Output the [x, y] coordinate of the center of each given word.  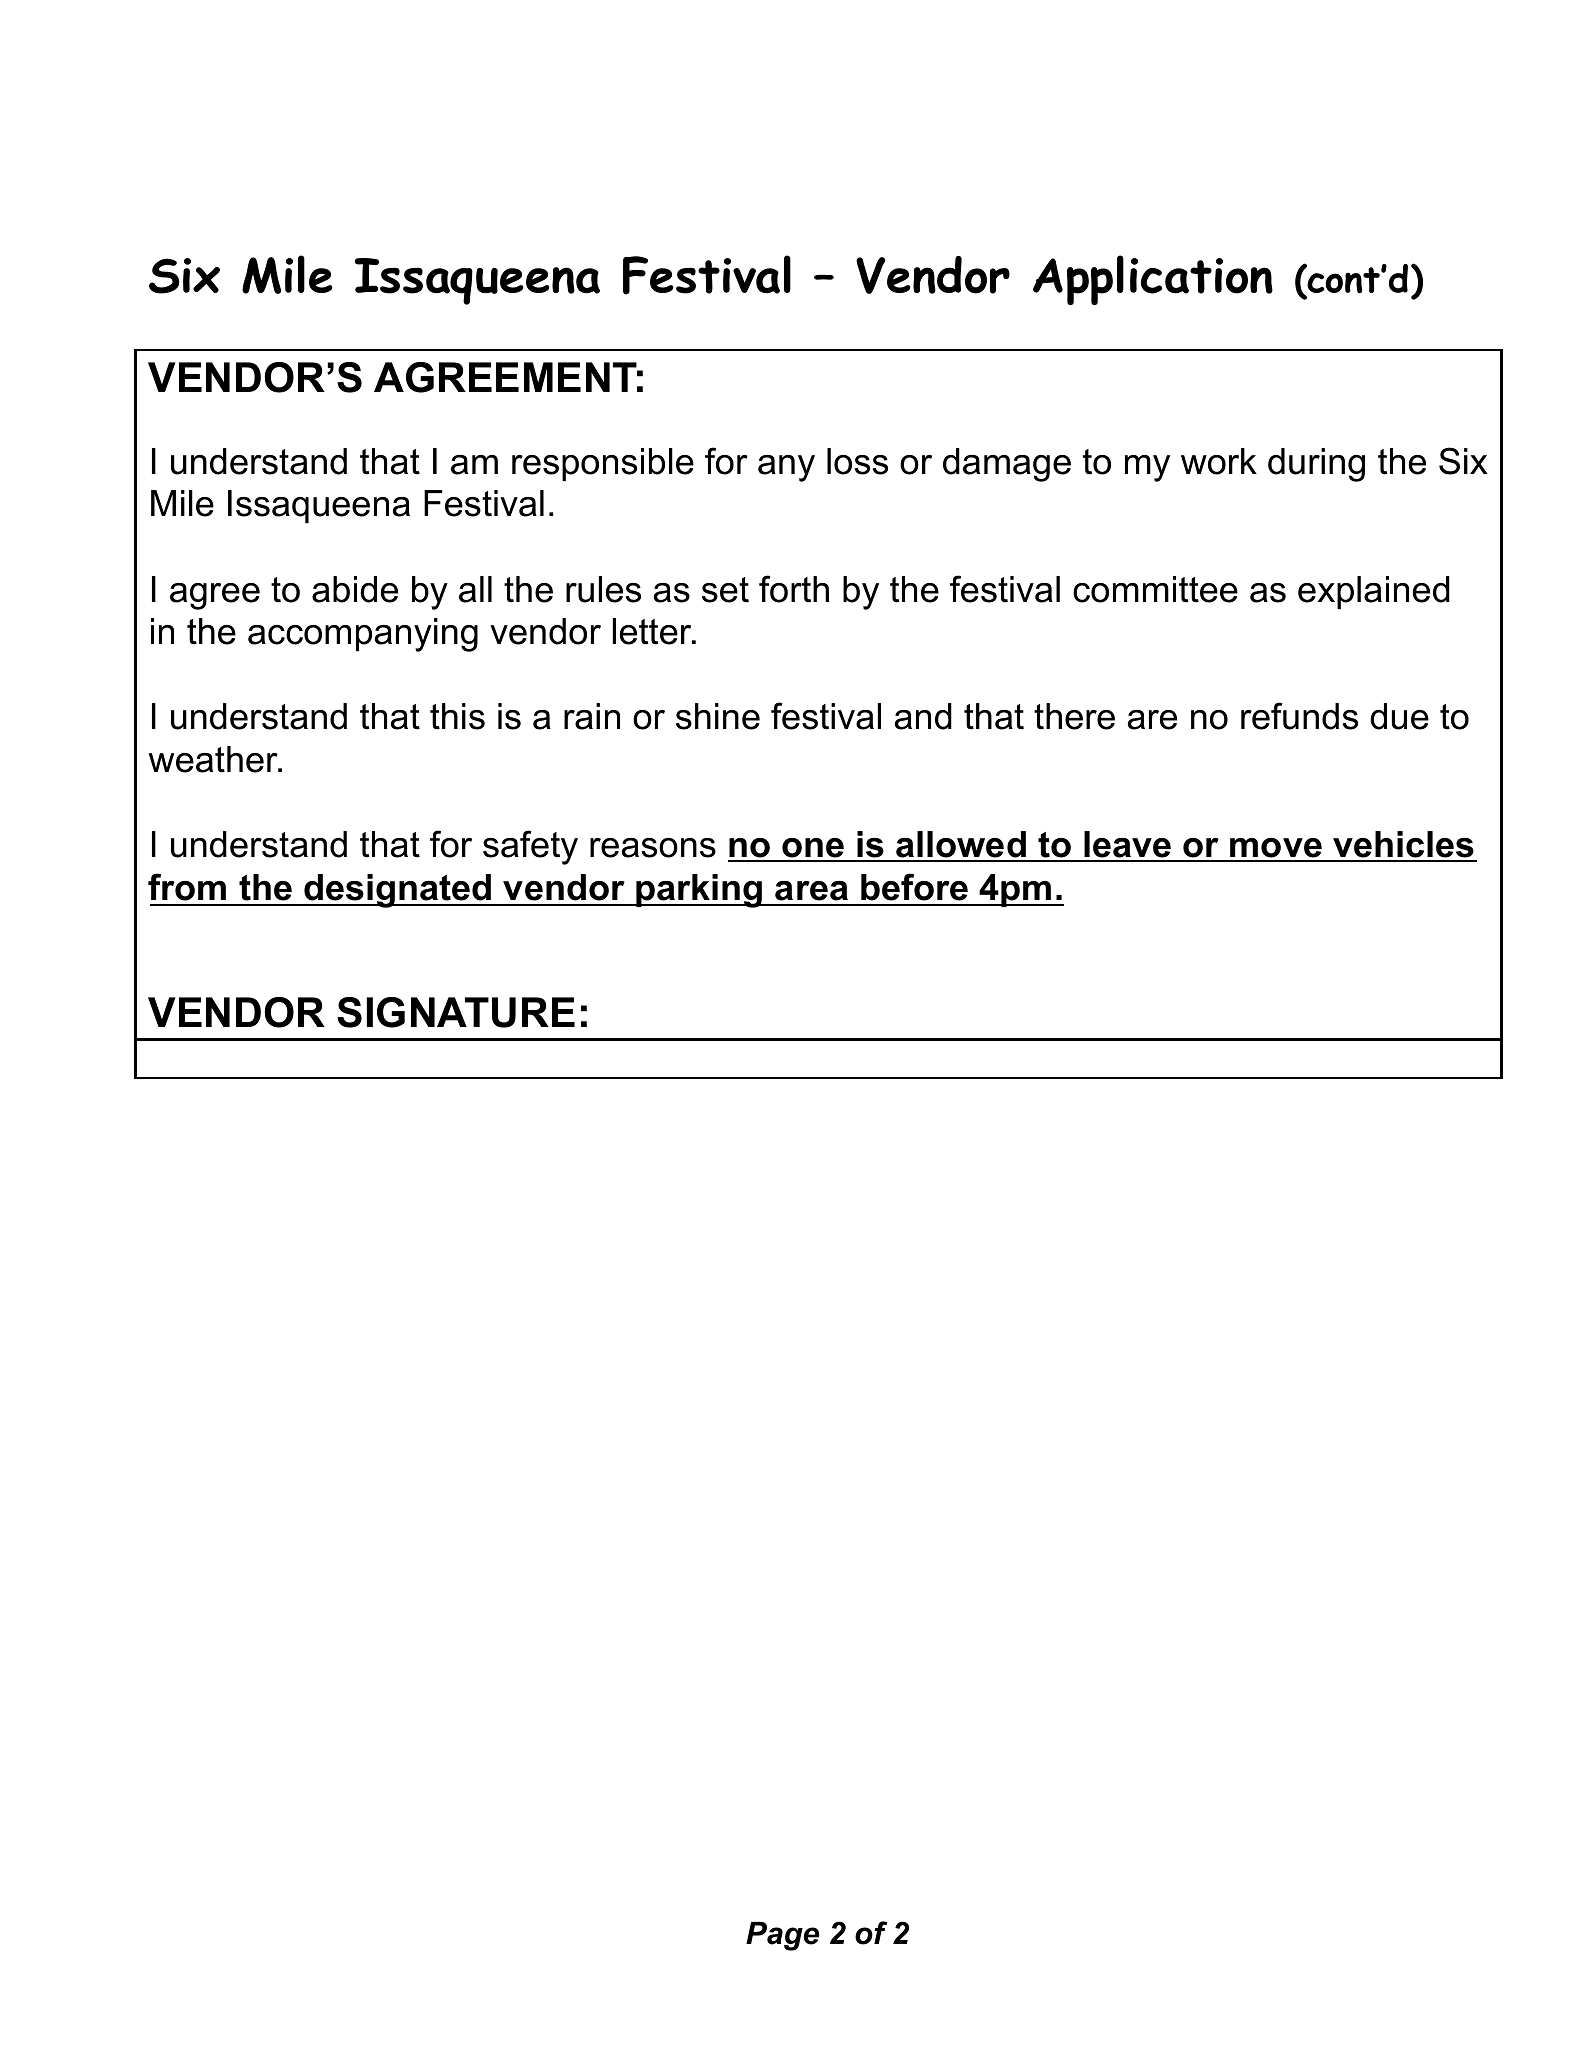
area [811, 891]
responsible [603, 464]
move [1276, 849]
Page [782, 1936]
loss [857, 461]
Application [1153, 280]
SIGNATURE [456, 1012]
